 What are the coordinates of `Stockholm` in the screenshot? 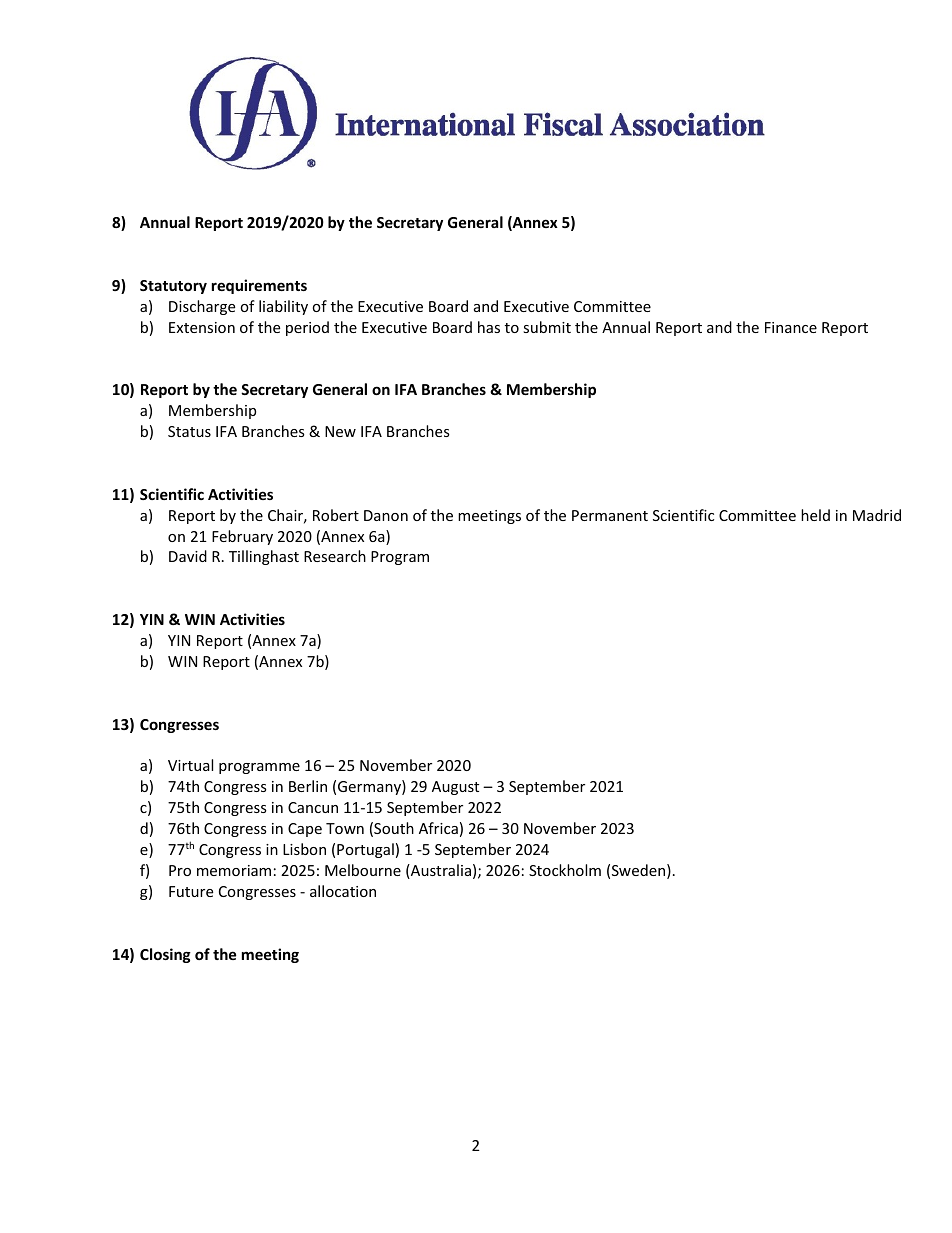 It's located at (565, 870).
